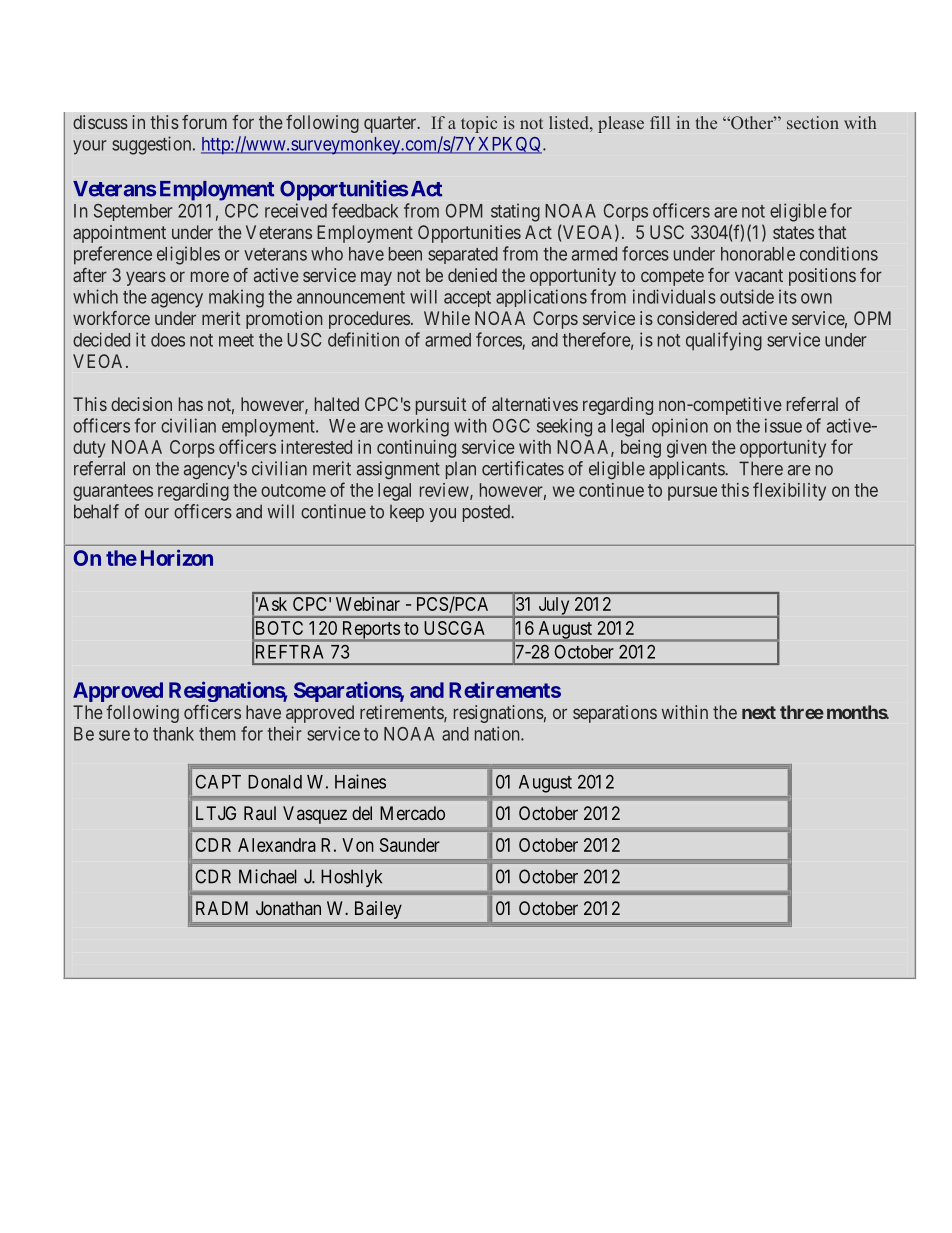  I want to click on next, so click(759, 712).
